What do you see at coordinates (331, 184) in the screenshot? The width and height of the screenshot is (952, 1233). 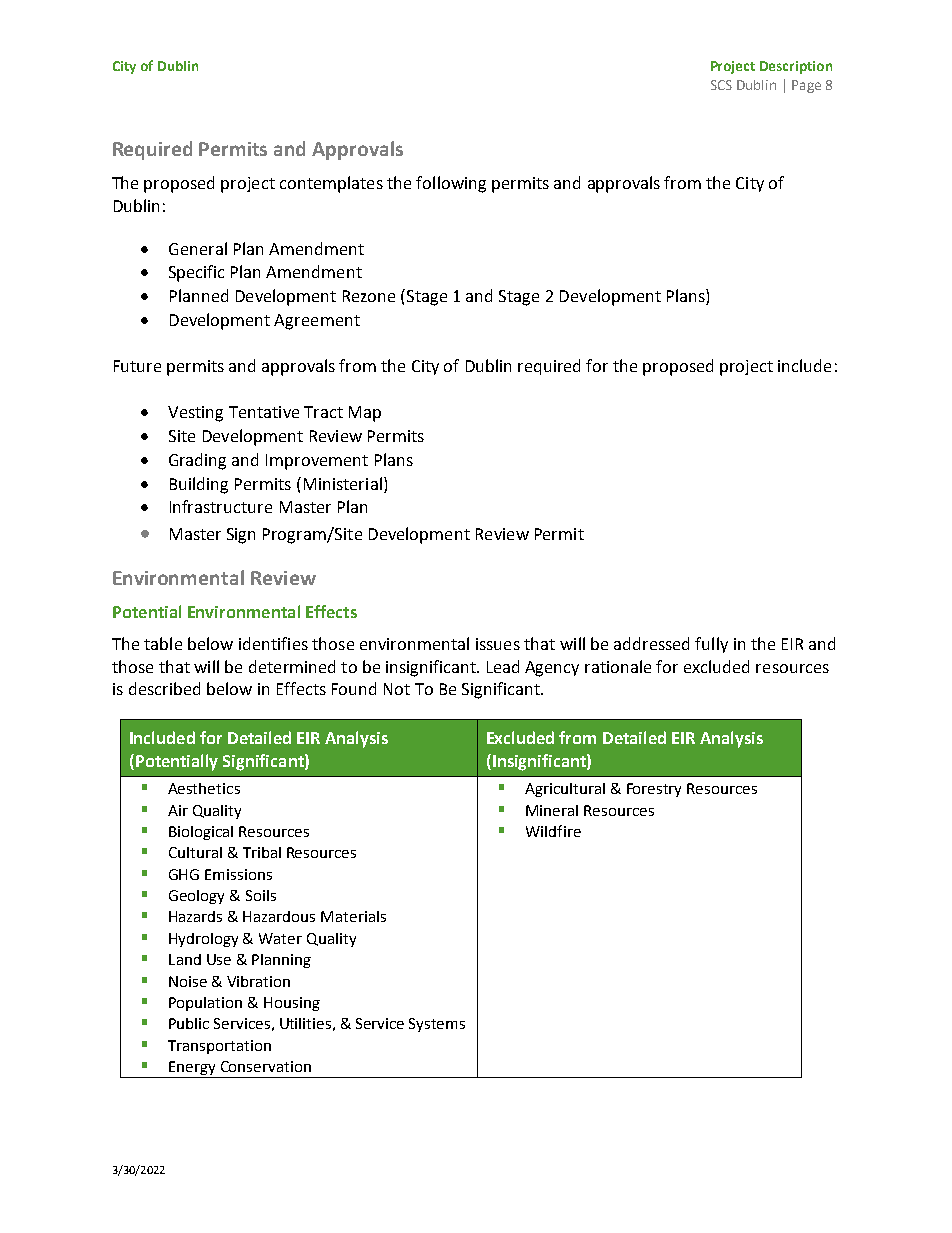 I see `contemplates` at bounding box center [331, 184].
